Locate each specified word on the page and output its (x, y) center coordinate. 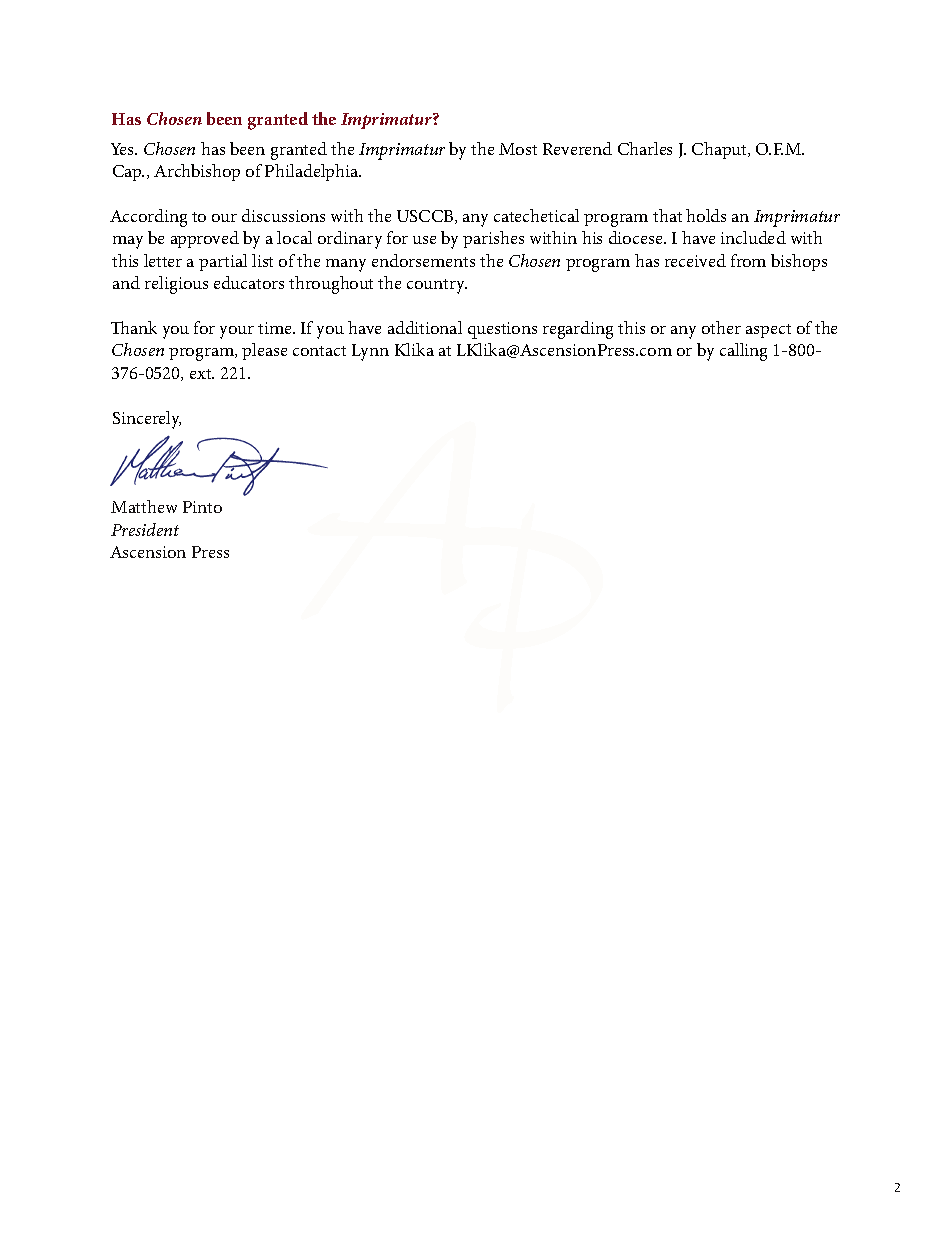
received (695, 260)
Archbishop (197, 172)
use (424, 240)
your (237, 332)
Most (518, 149)
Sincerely (147, 420)
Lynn (370, 352)
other (721, 327)
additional (425, 327)
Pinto (202, 507)
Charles (645, 148)
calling (743, 352)
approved (205, 239)
